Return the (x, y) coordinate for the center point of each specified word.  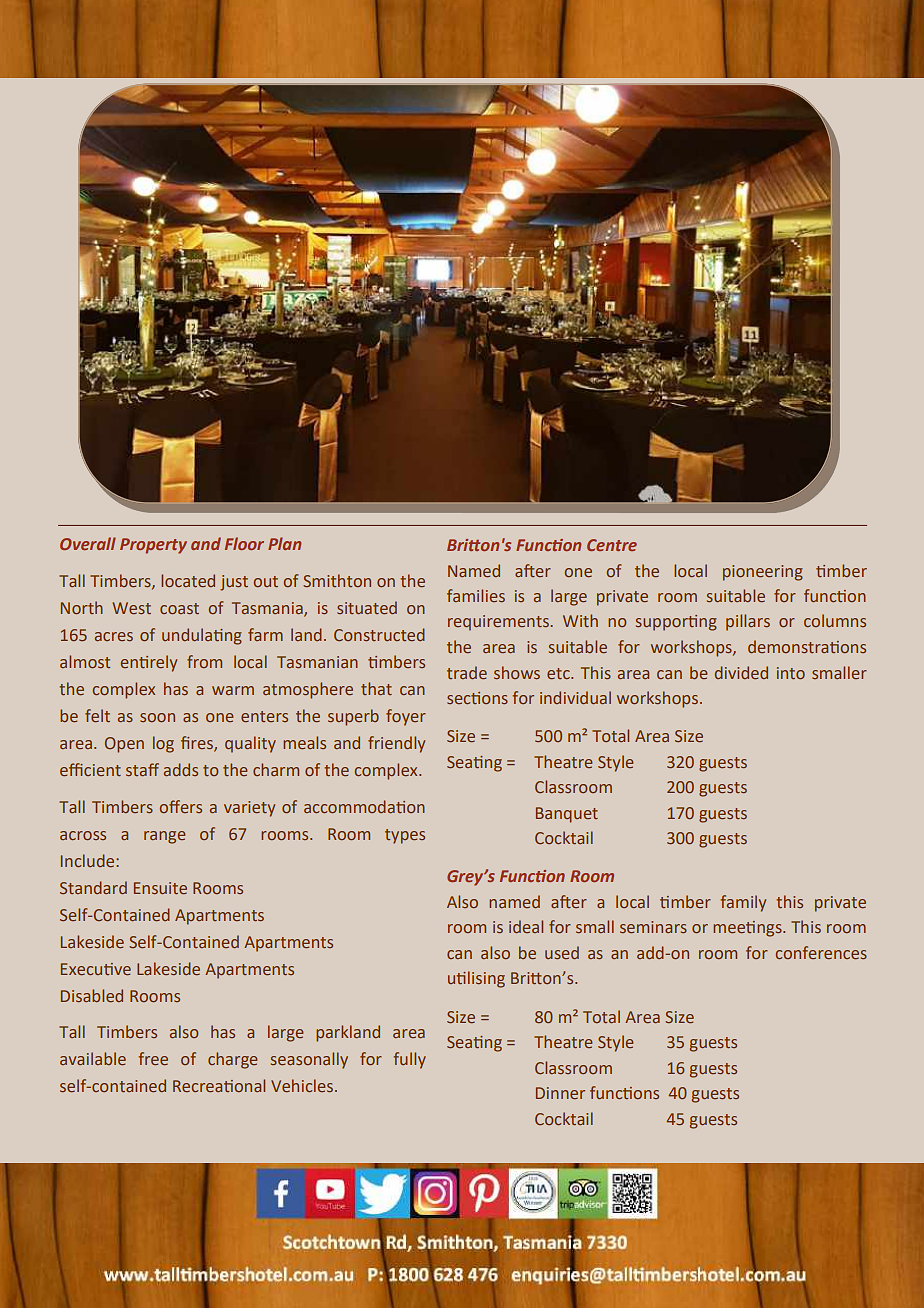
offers (181, 806)
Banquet (567, 815)
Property (153, 546)
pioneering (763, 573)
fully (410, 1060)
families (476, 595)
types (405, 836)
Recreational (219, 1085)
